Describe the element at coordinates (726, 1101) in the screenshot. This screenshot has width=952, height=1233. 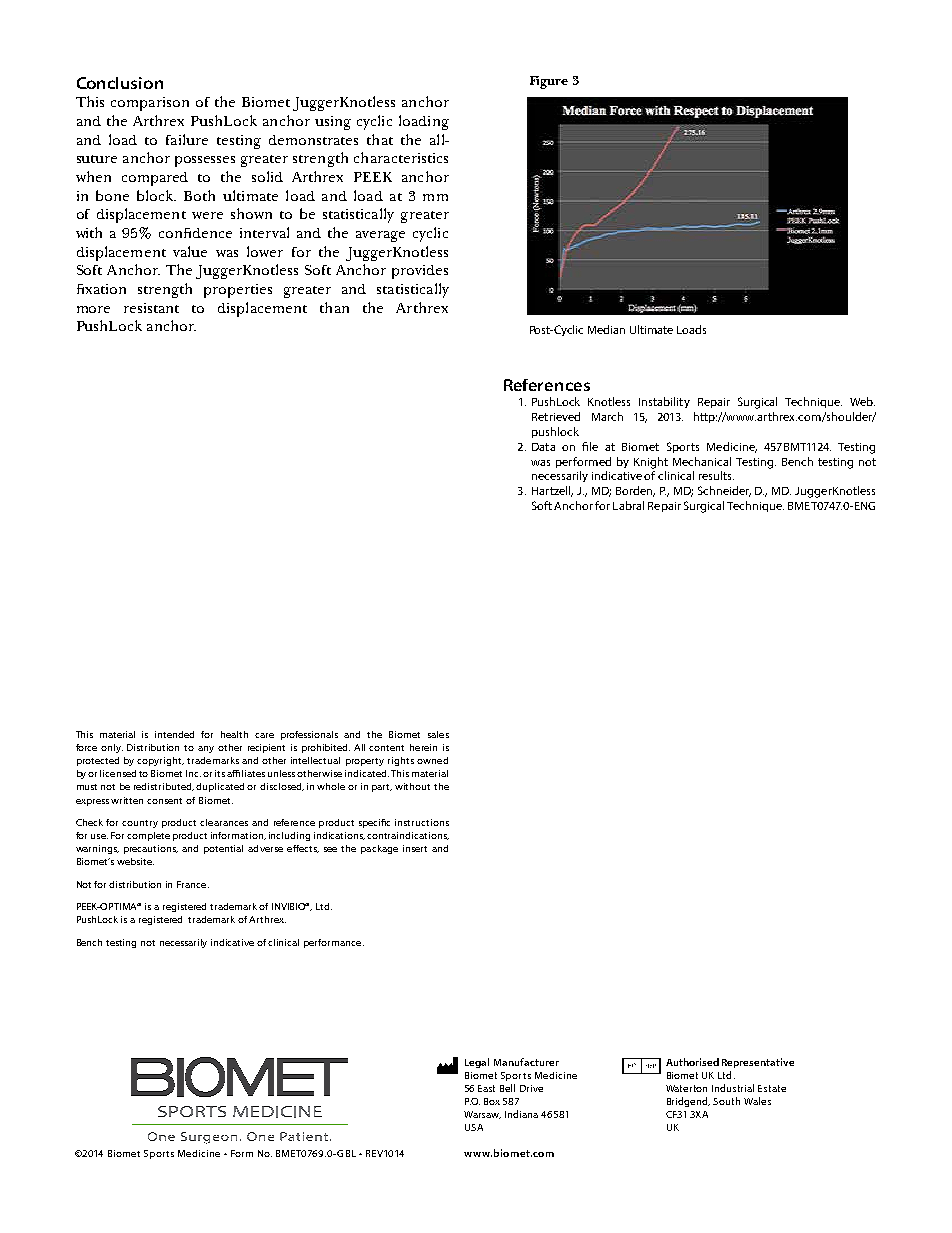
I see `South` at that location.
